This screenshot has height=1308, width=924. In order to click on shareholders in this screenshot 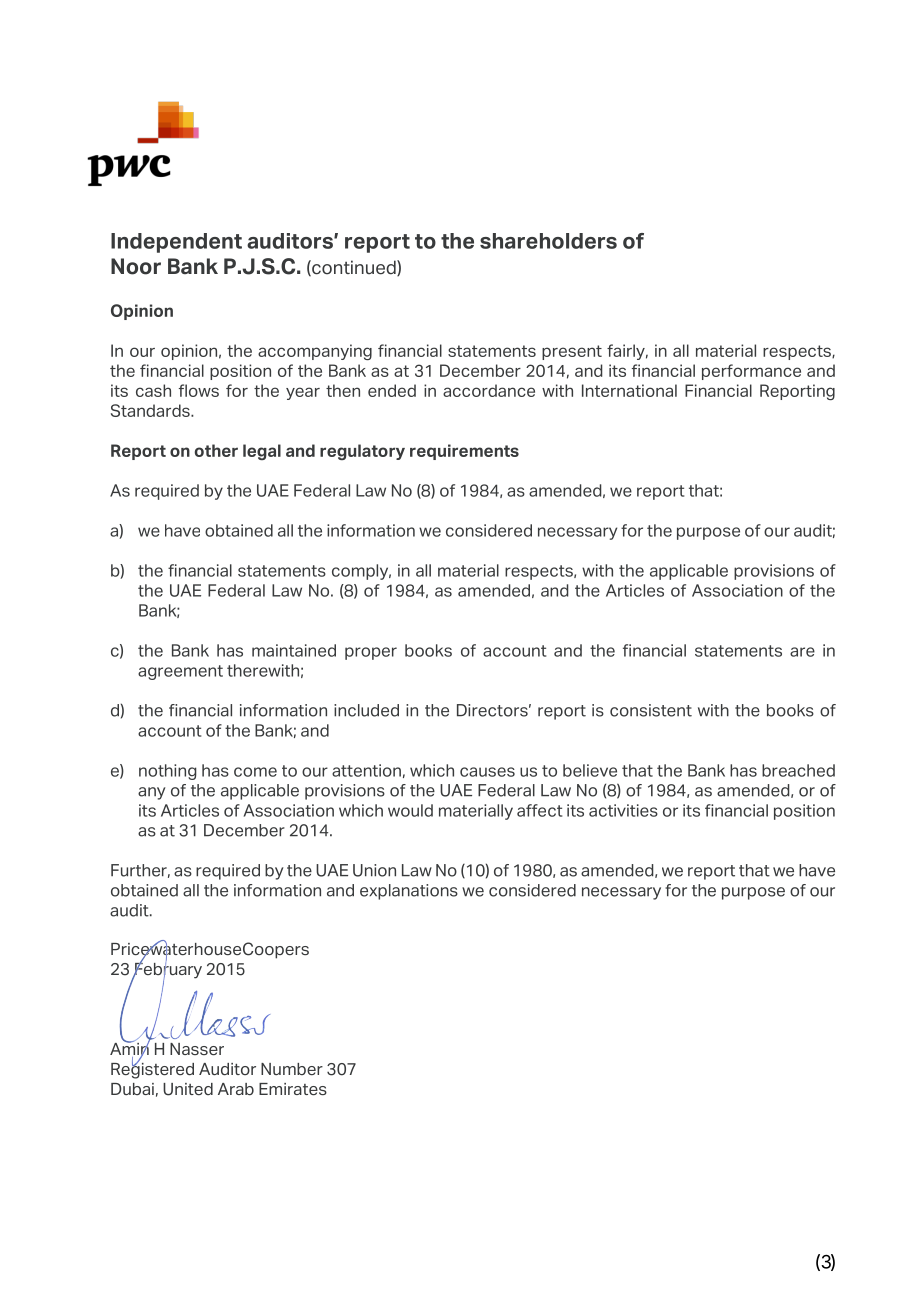, I will do `click(548, 241)`.
